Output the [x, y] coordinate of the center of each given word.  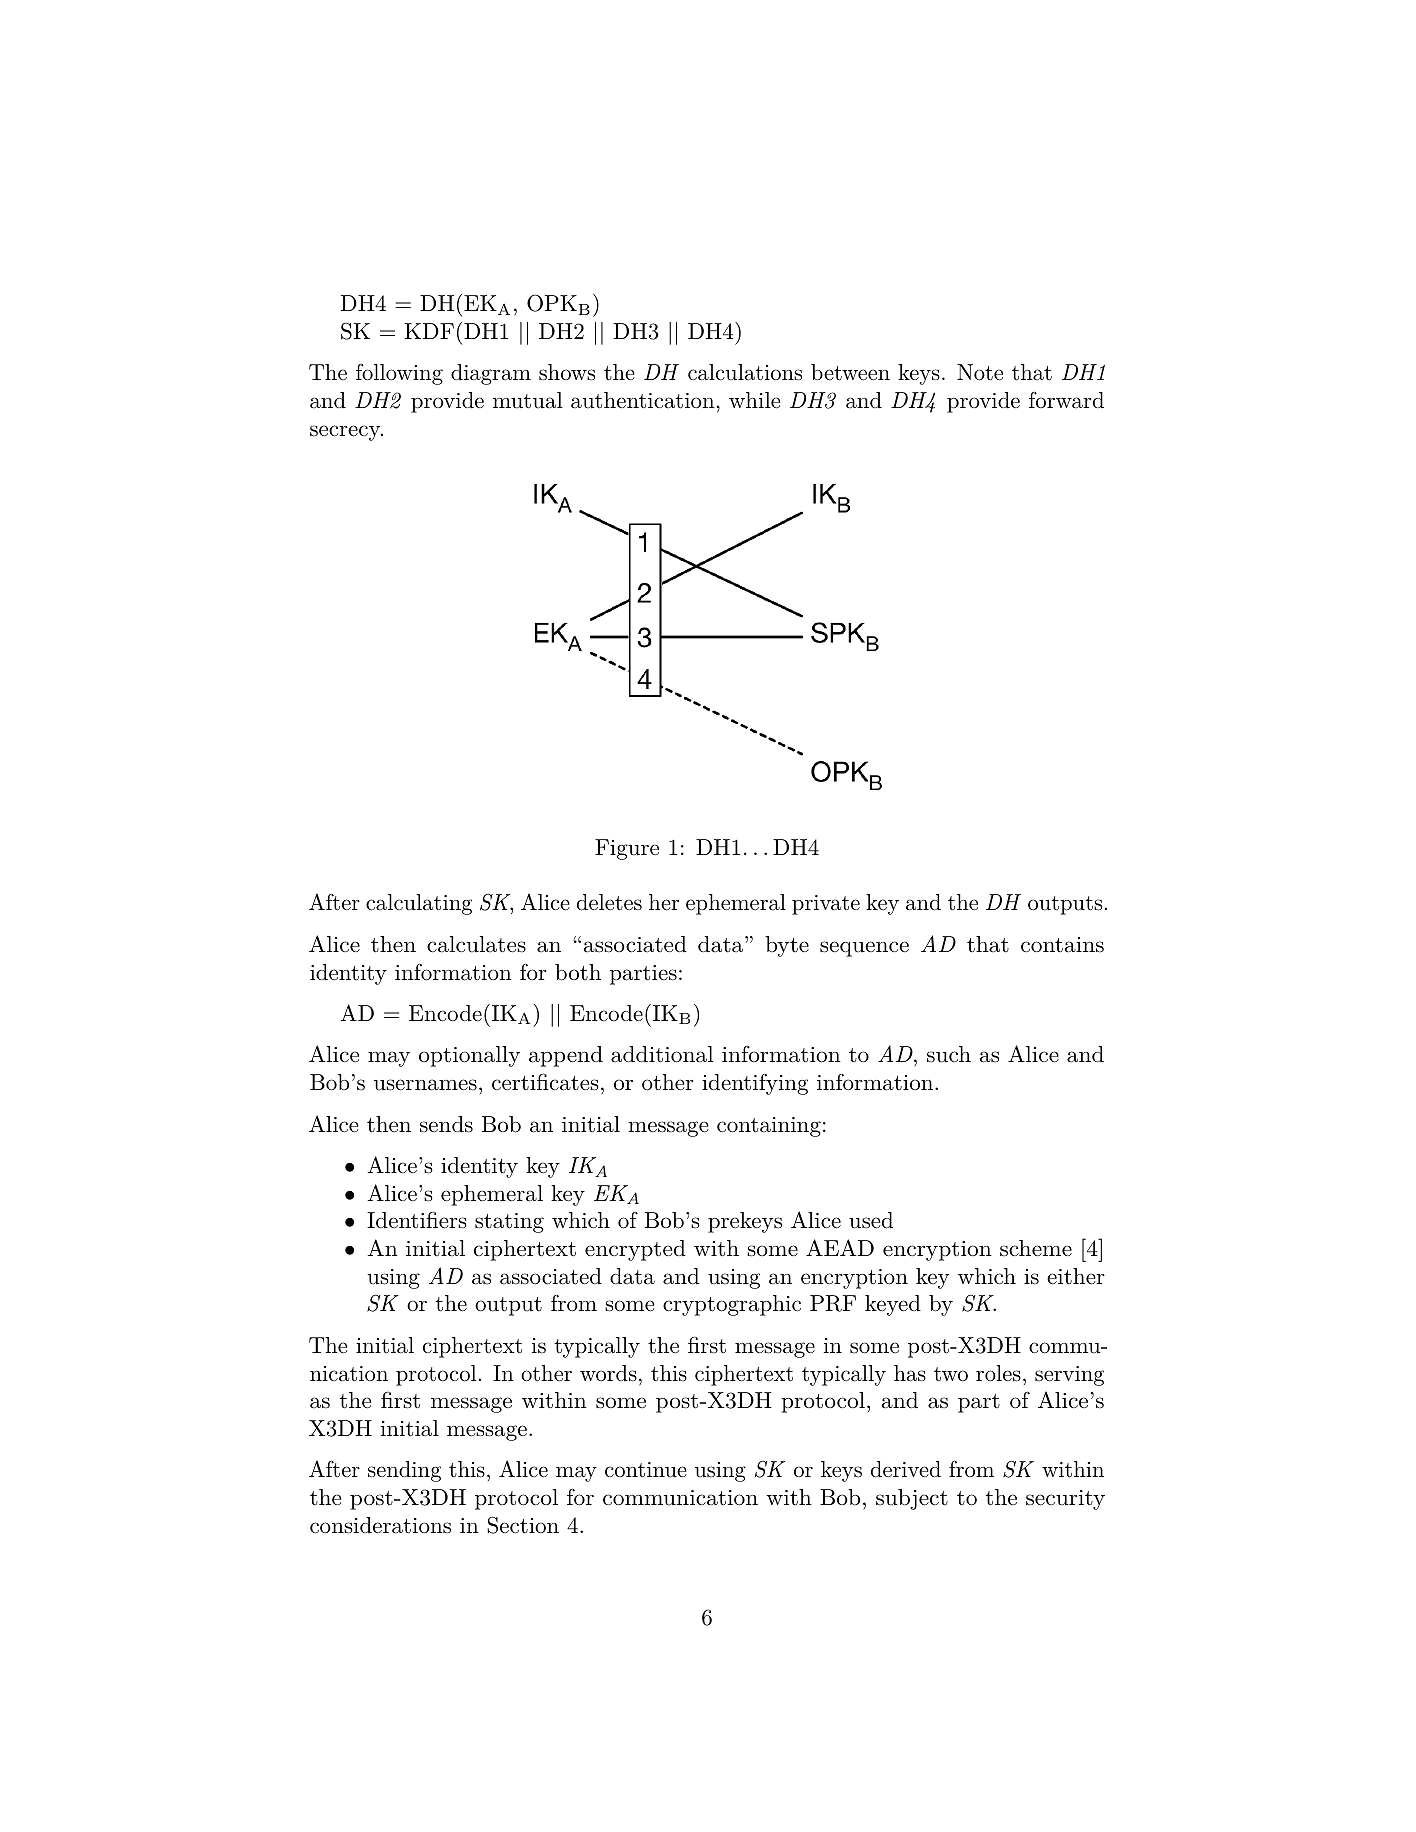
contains [1062, 945]
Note [980, 372]
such [949, 1054]
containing [769, 1127]
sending [404, 1471]
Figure [627, 849]
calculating [419, 904]
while [754, 400]
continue [646, 1470]
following [399, 374]
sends [446, 1124]
